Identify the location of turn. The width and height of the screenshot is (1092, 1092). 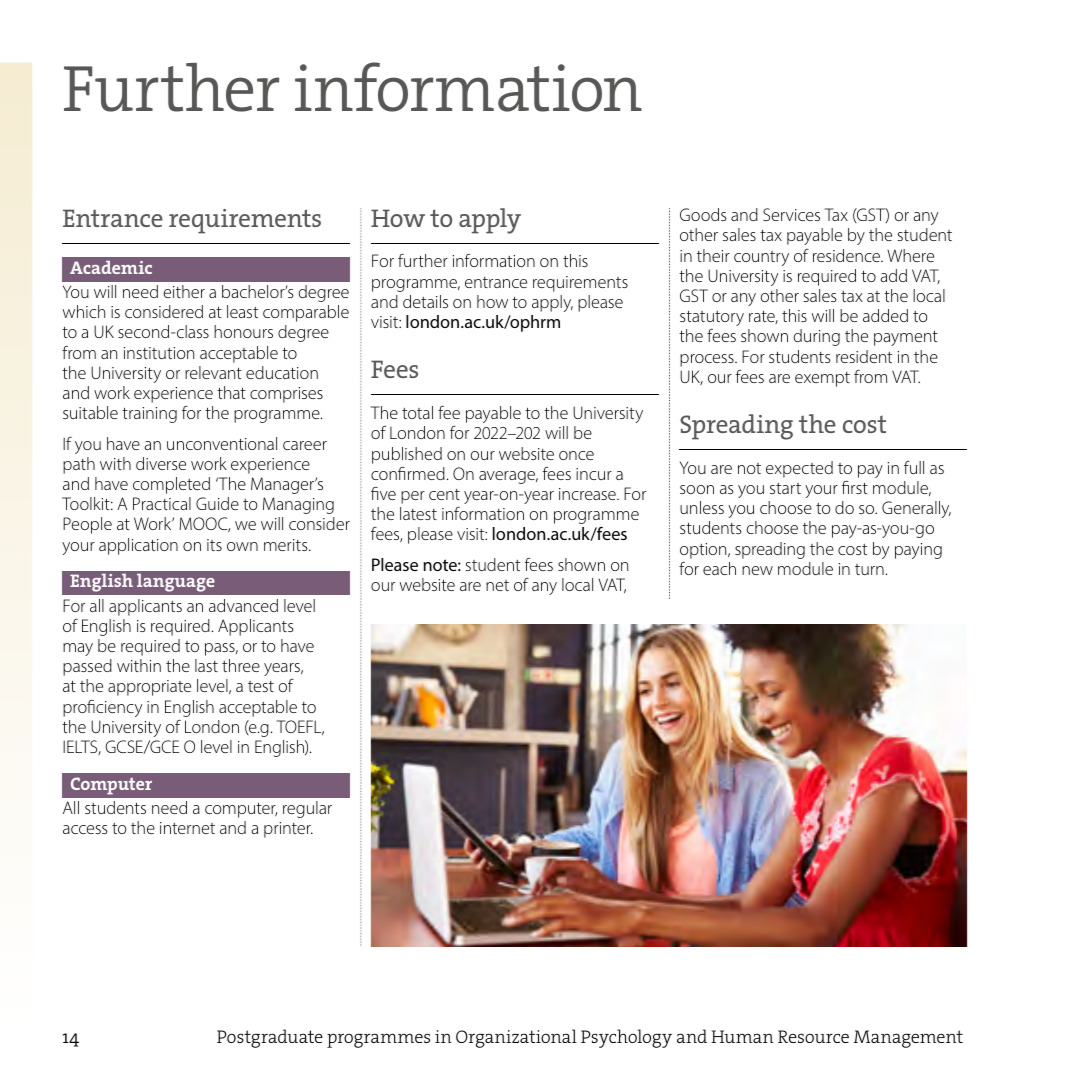
(869, 569).
